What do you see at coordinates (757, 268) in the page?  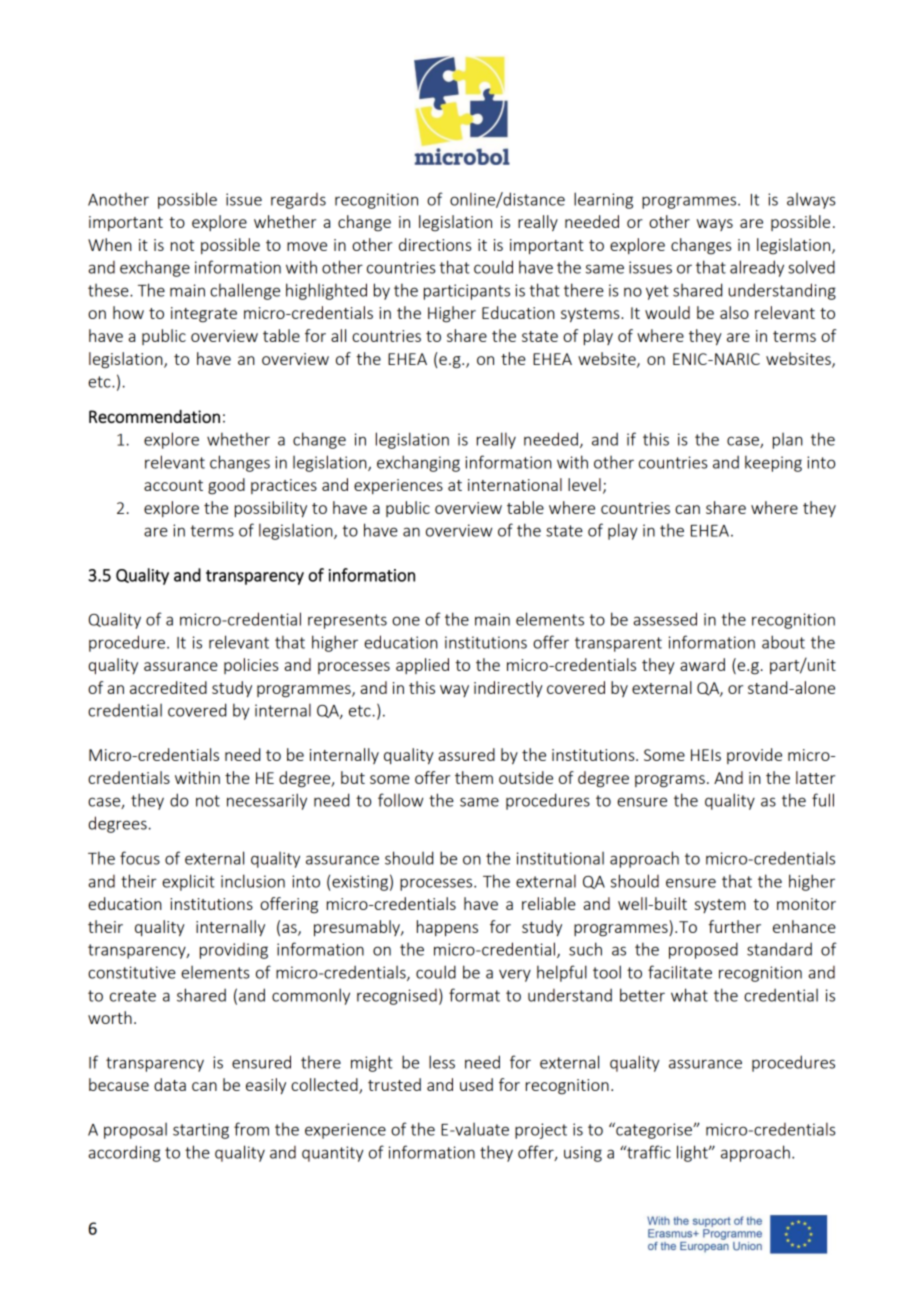 I see `already` at bounding box center [757, 268].
